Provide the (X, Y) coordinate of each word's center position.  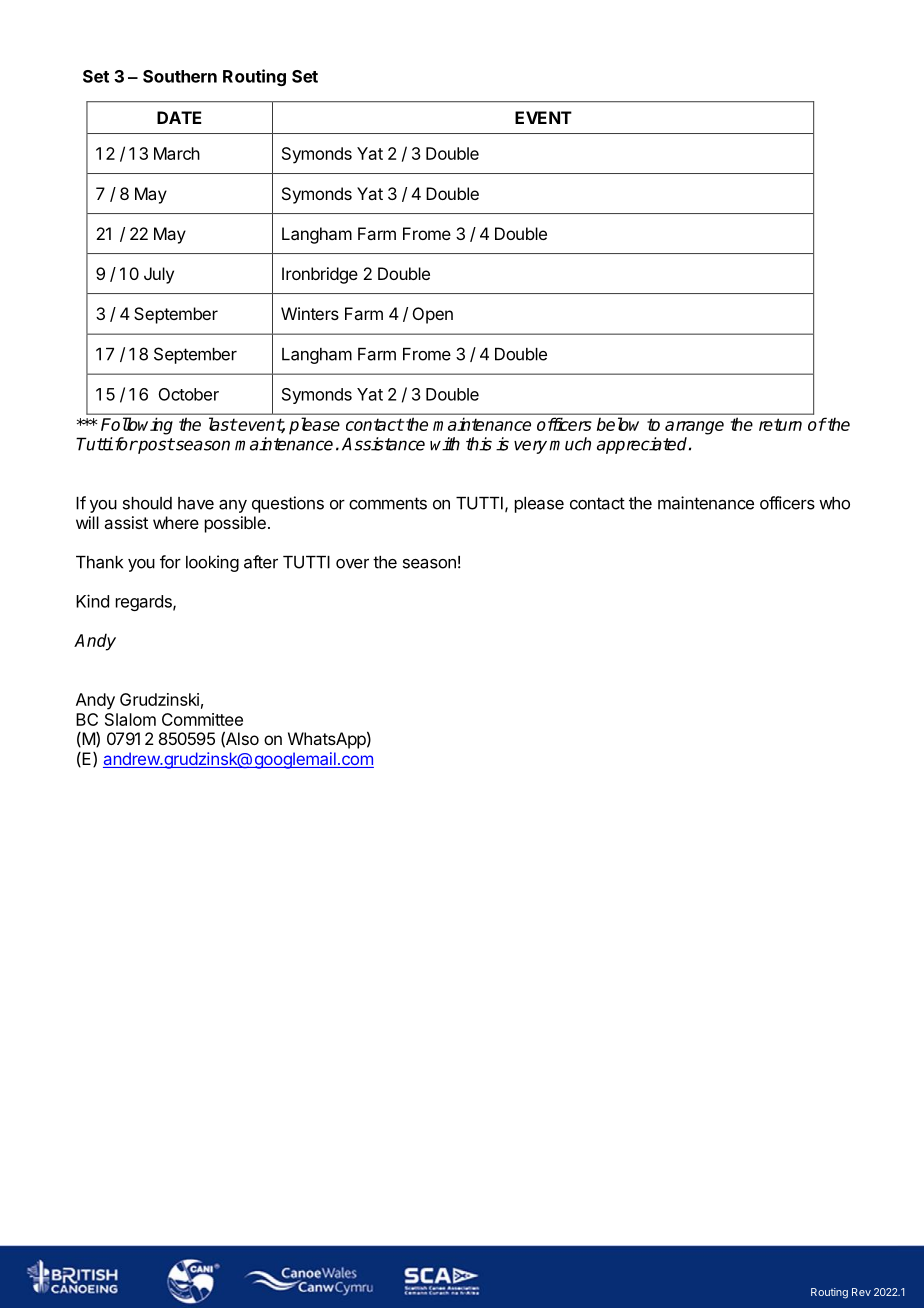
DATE (179, 117)
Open (433, 315)
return (780, 424)
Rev (861, 1292)
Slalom (130, 719)
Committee (202, 719)
